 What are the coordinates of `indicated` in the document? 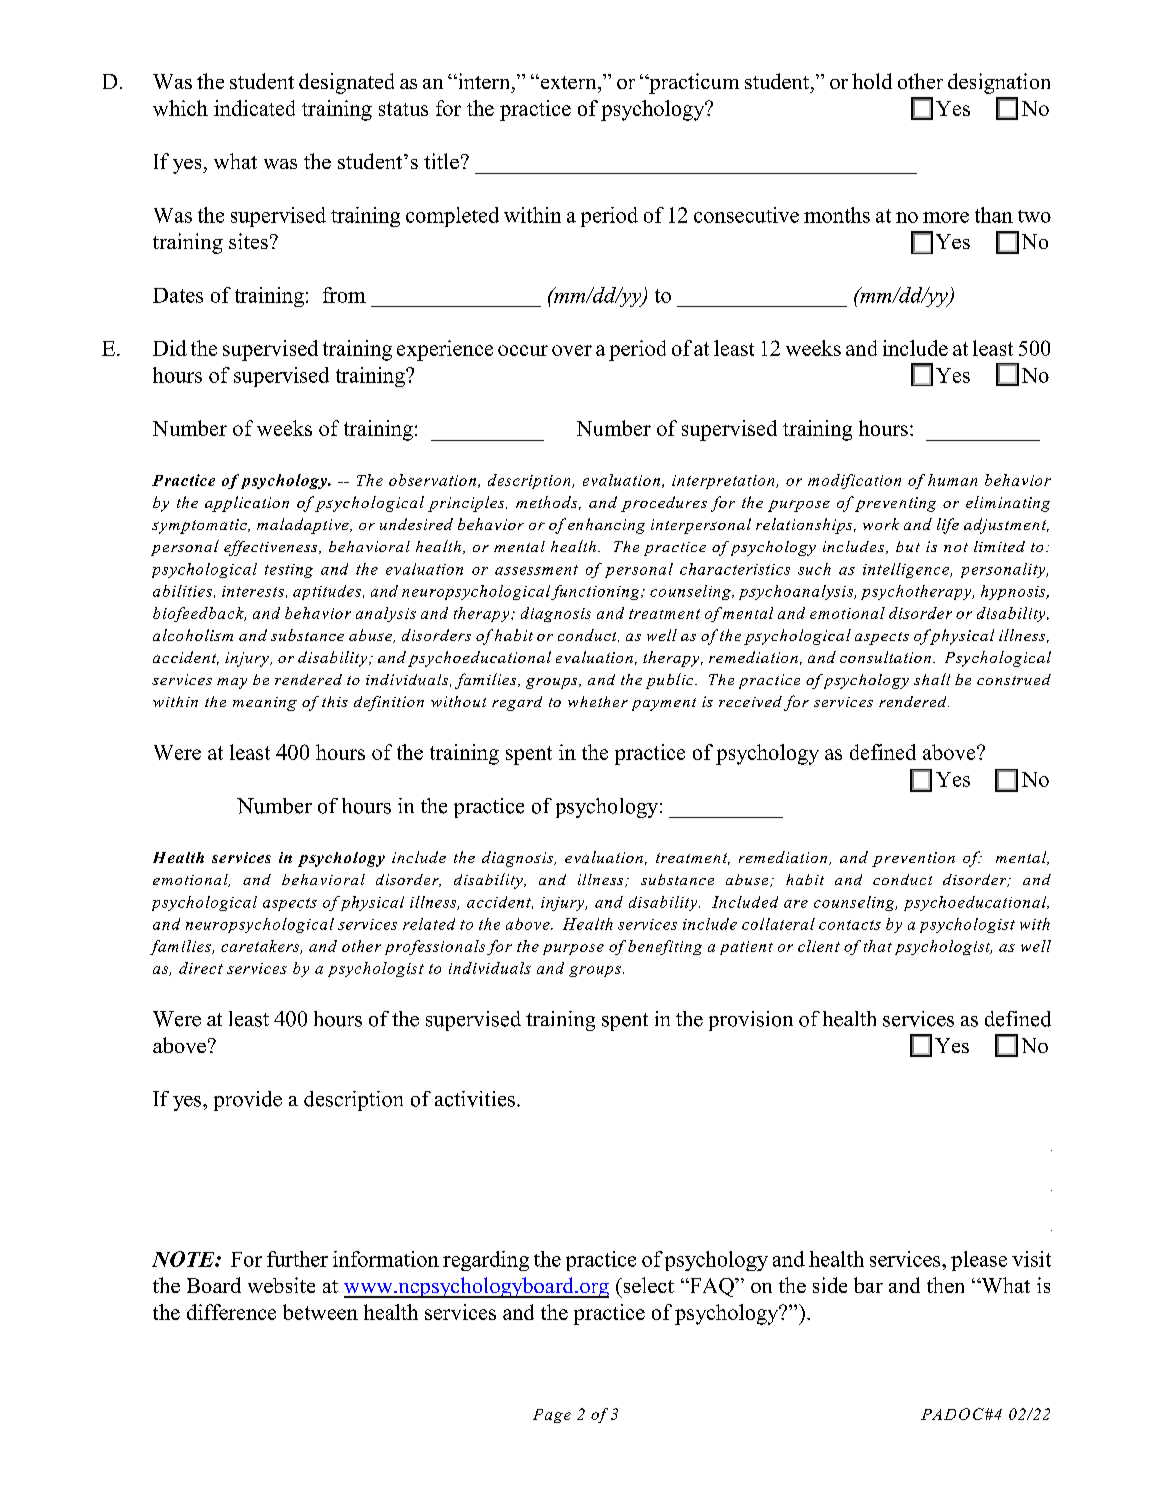 It's located at (254, 108).
